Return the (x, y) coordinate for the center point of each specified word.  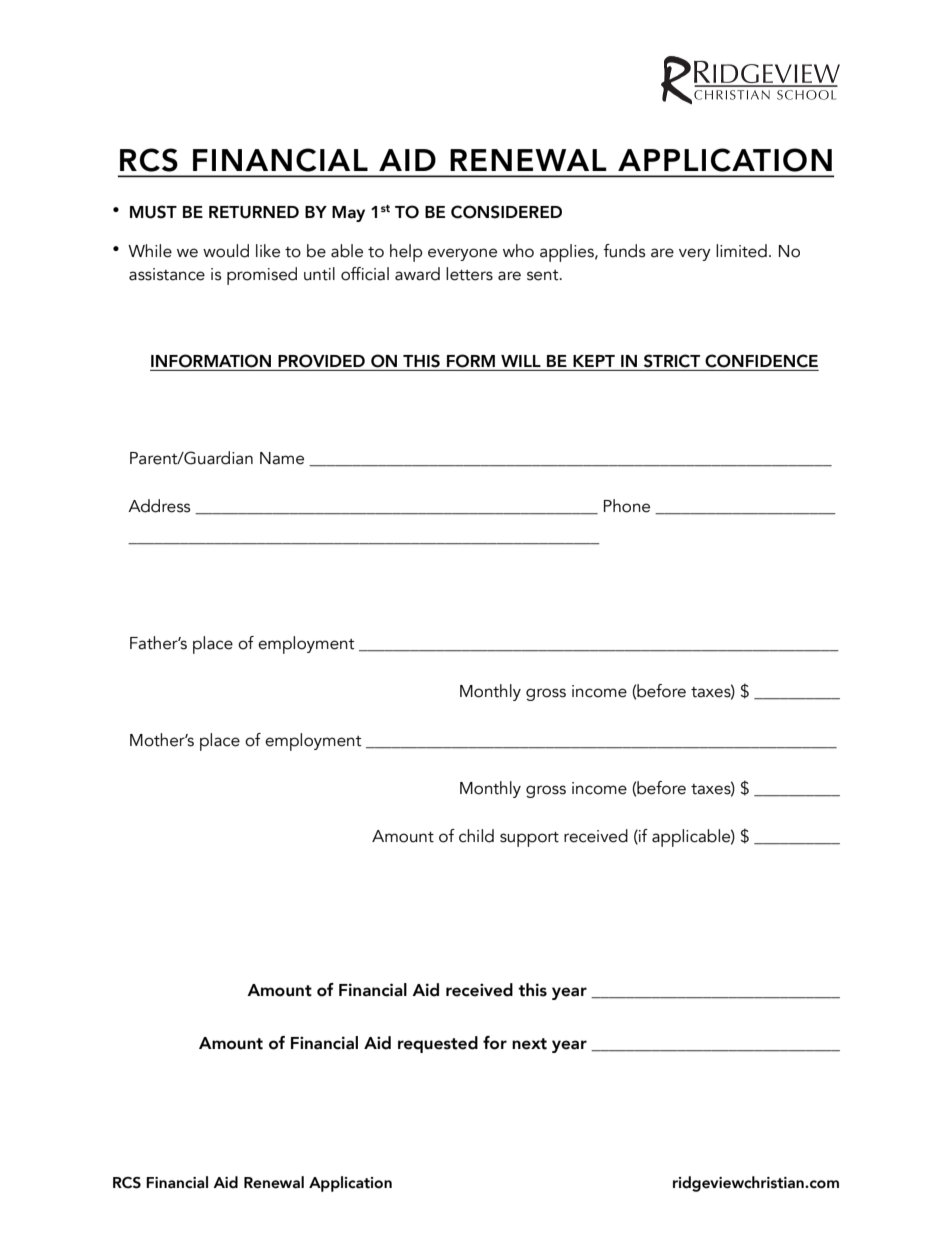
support (529, 839)
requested (438, 1044)
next (529, 1044)
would (226, 251)
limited (741, 251)
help (406, 253)
